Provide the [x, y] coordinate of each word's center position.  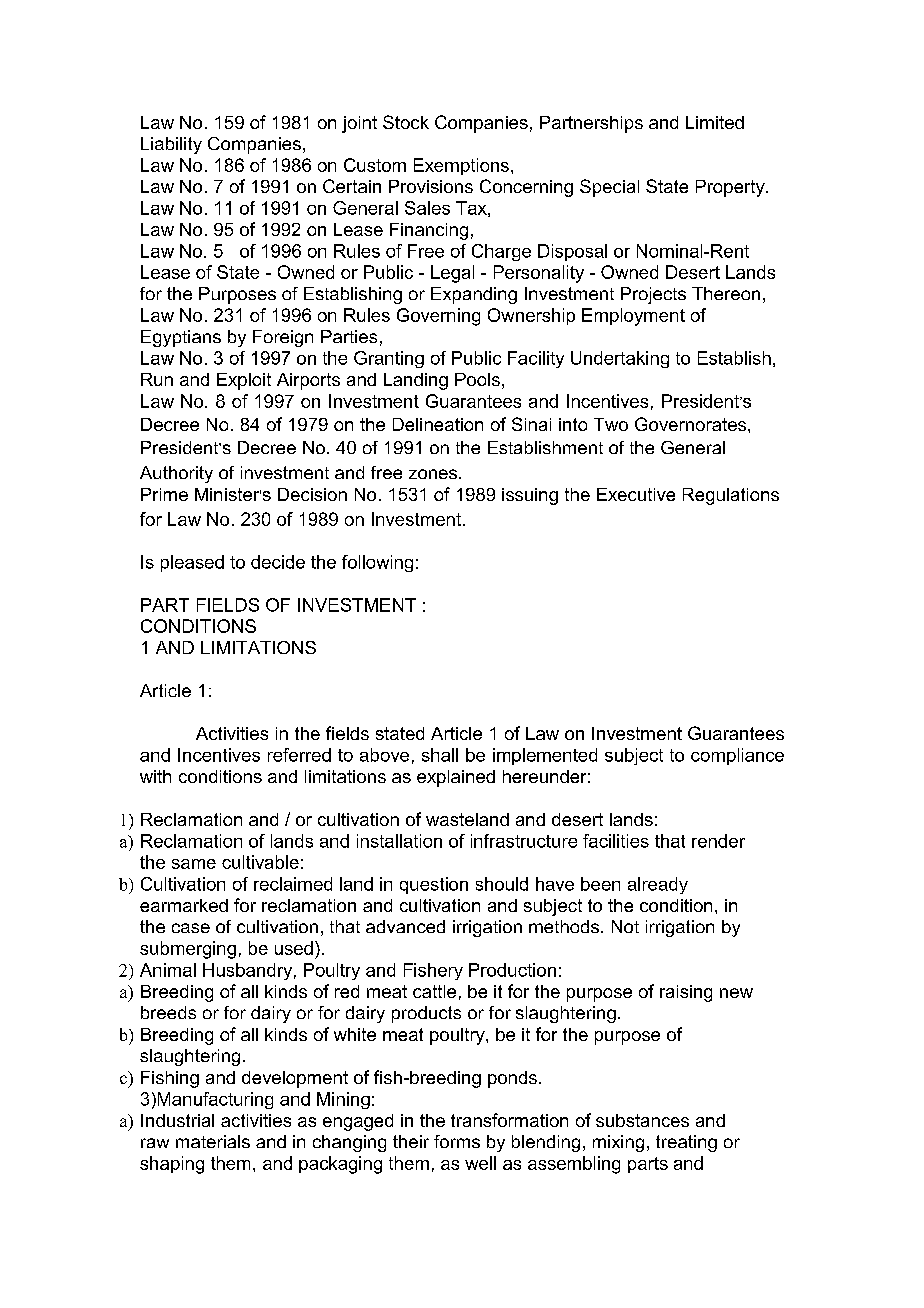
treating [686, 1143]
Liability [171, 145]
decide [278, 562]
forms [457, 1141]
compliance [737, 756]
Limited [715, 122]
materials [213, 1141]
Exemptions [461, 166]
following [377, 563]
